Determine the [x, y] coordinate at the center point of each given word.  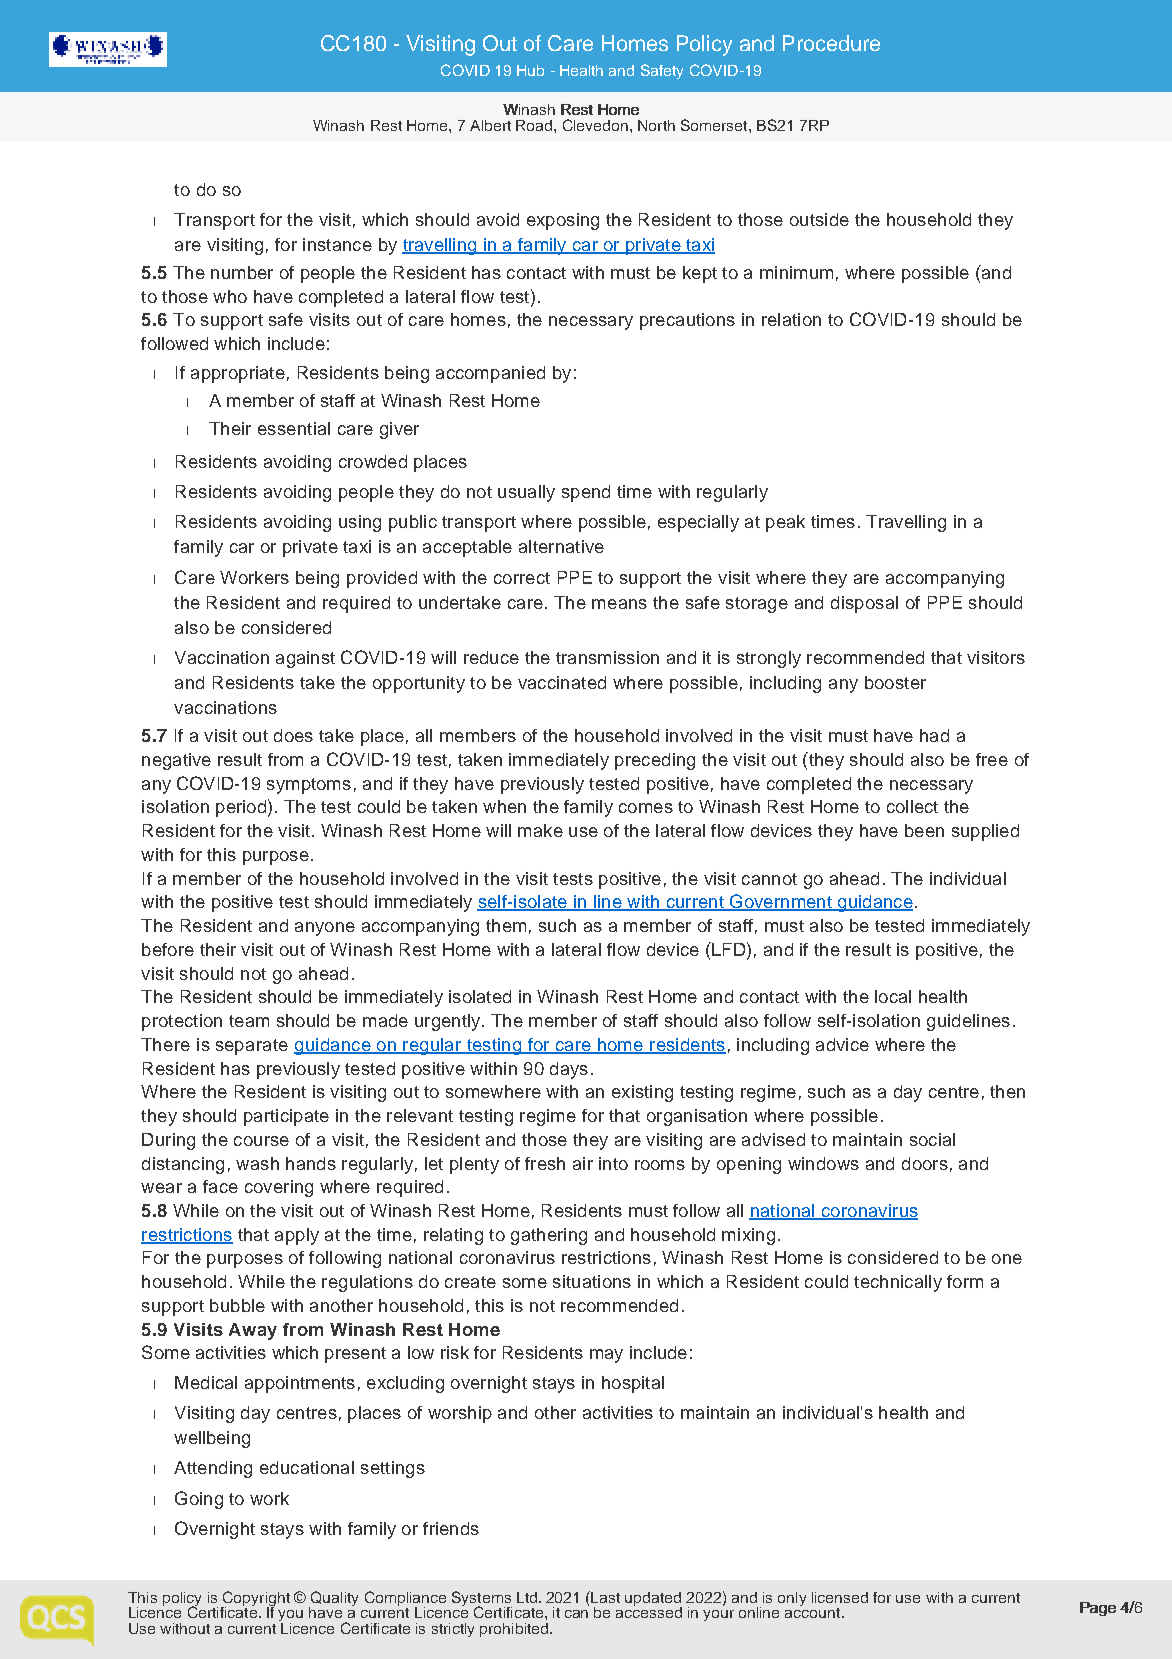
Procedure [831, 43]
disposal [864, 604]
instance [337, 244]
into [613, 1163]
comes [646, 808]
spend [586, 493]
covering [279, 1188]
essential [294, 428]
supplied [985, 832]
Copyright [255, 1600]
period [241, 808]
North [656, 125]
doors [925, 1163]
